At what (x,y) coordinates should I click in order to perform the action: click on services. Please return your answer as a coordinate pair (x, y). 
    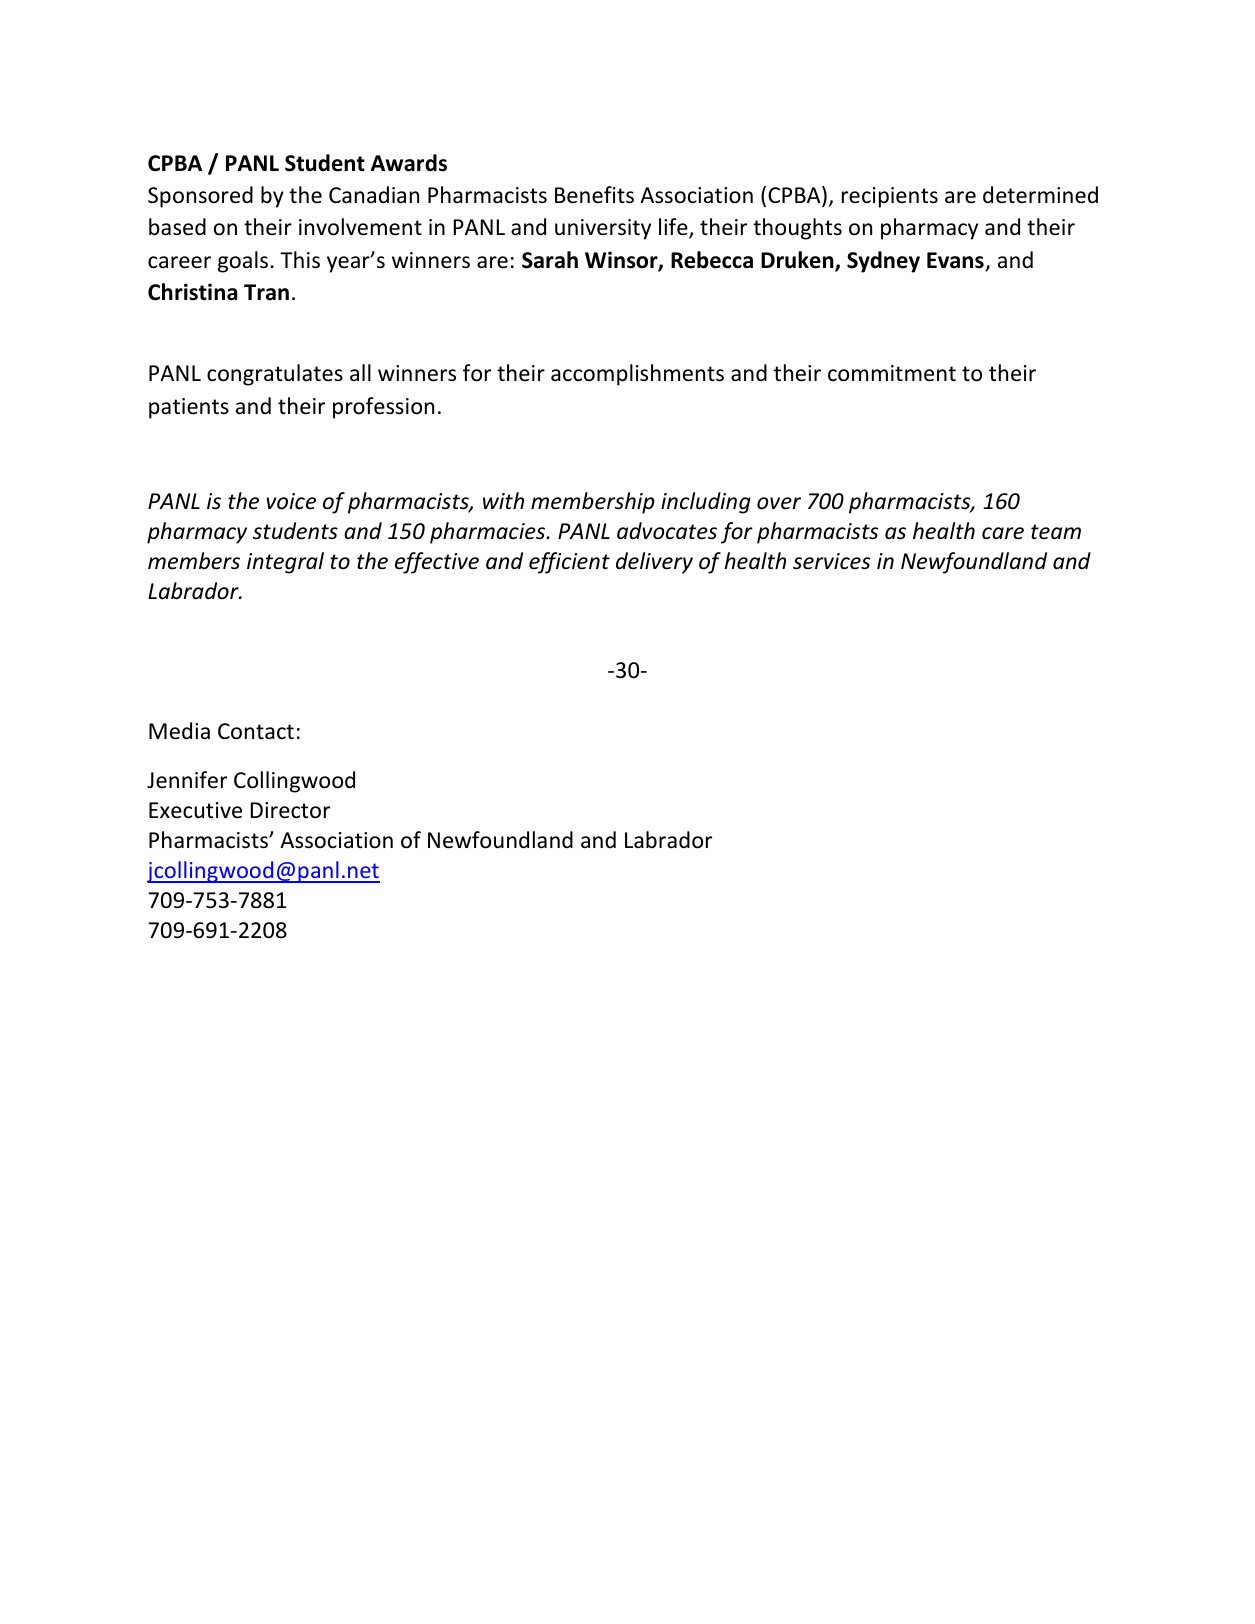
    Looking at the image, I should click on (831, 561).
